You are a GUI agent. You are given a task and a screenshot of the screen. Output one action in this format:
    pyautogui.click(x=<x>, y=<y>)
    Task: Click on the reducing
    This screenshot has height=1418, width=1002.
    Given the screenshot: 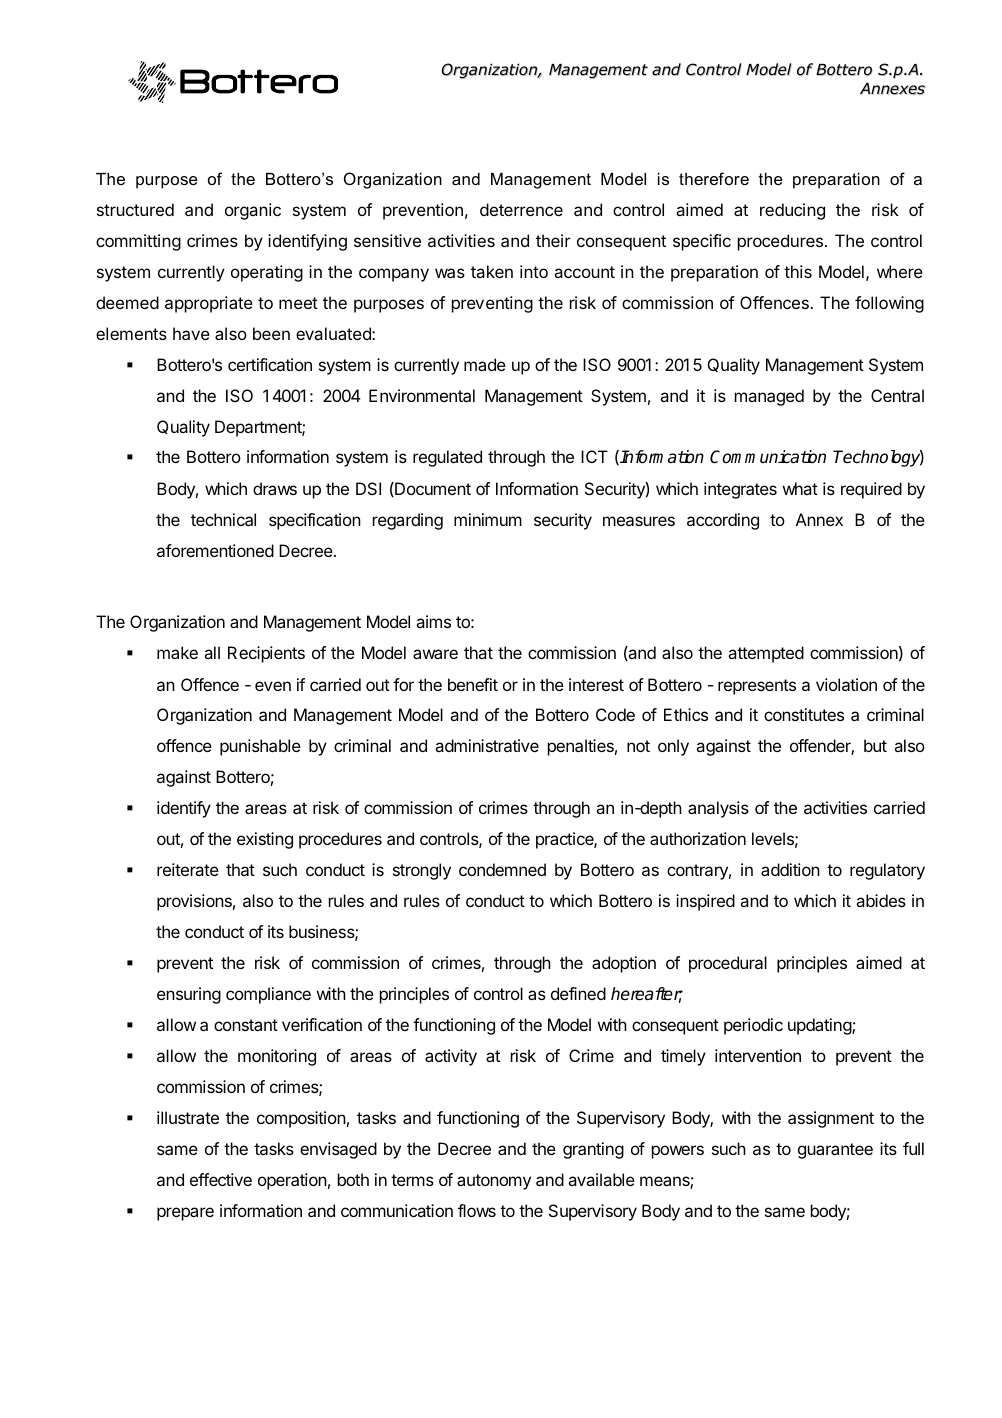 What is the action you would take?
    pyautogui.click(x=792, y=211)
